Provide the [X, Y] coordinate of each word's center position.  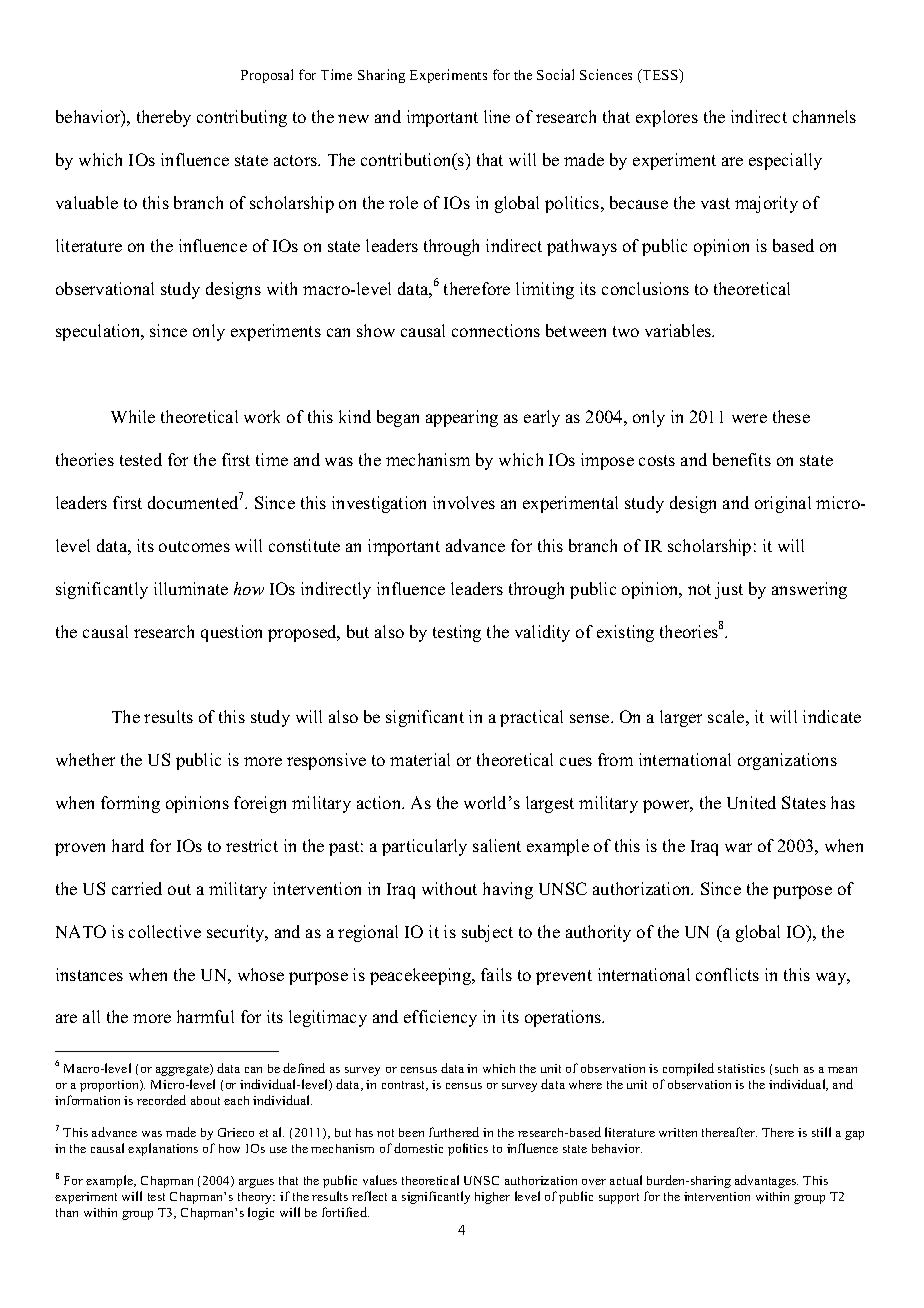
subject [487, 933]
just [729, 590]
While [133, 416]
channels [824, 116]
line [497, 116]
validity [542, 633]
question [231, 633]
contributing [242, 118]
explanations [163, 1149]
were [749, 418]
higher [492, 1198]
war [738, 847]
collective [165, 931]
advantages [766, 1181]
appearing [462, 418]
